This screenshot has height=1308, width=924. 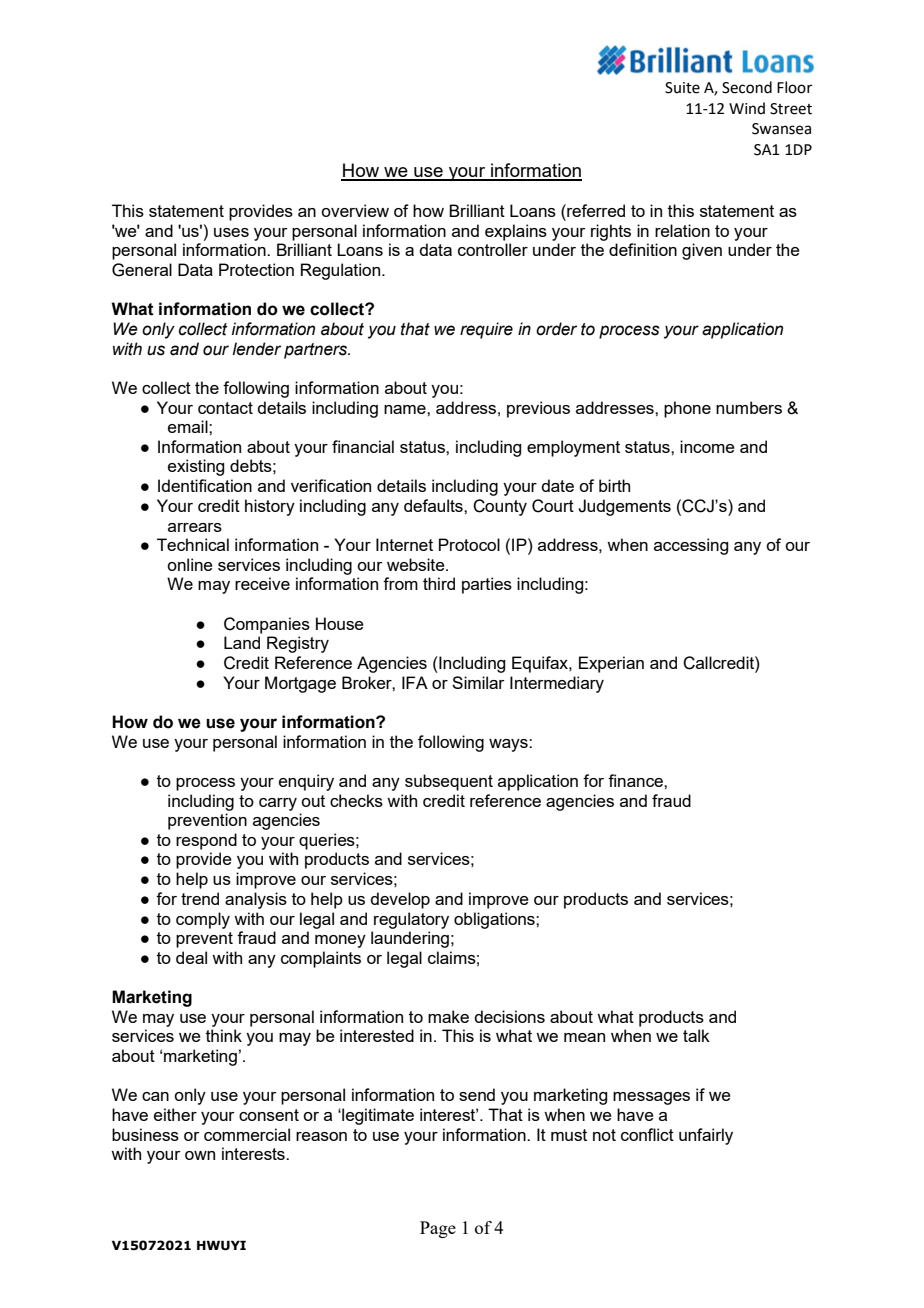 What do you see at coordinates (438, 1229) in the screenshot?
I see `Page` at bounding box center [438, 1229].
